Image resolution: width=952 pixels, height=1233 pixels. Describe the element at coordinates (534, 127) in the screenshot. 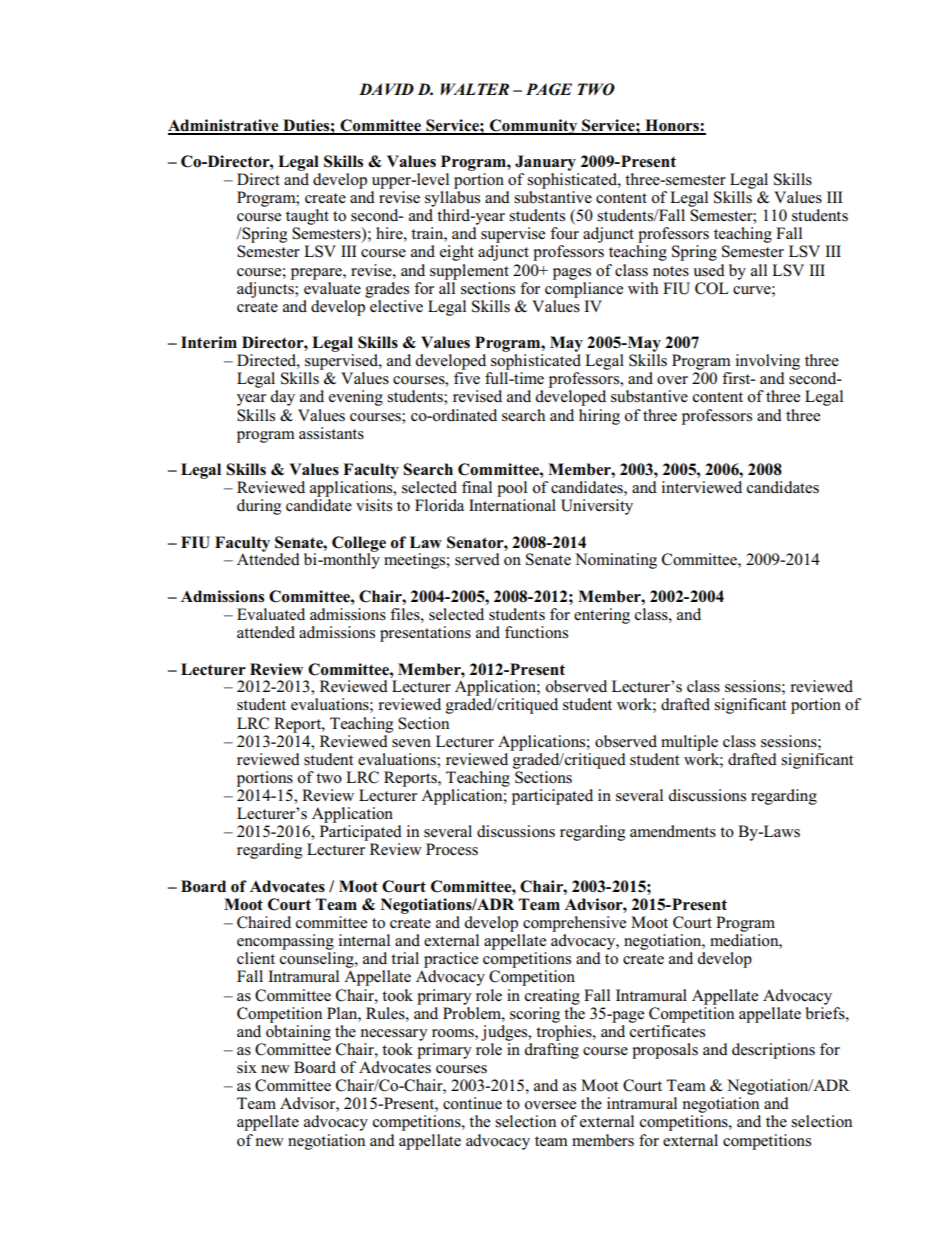

I see `Community` at that location.
